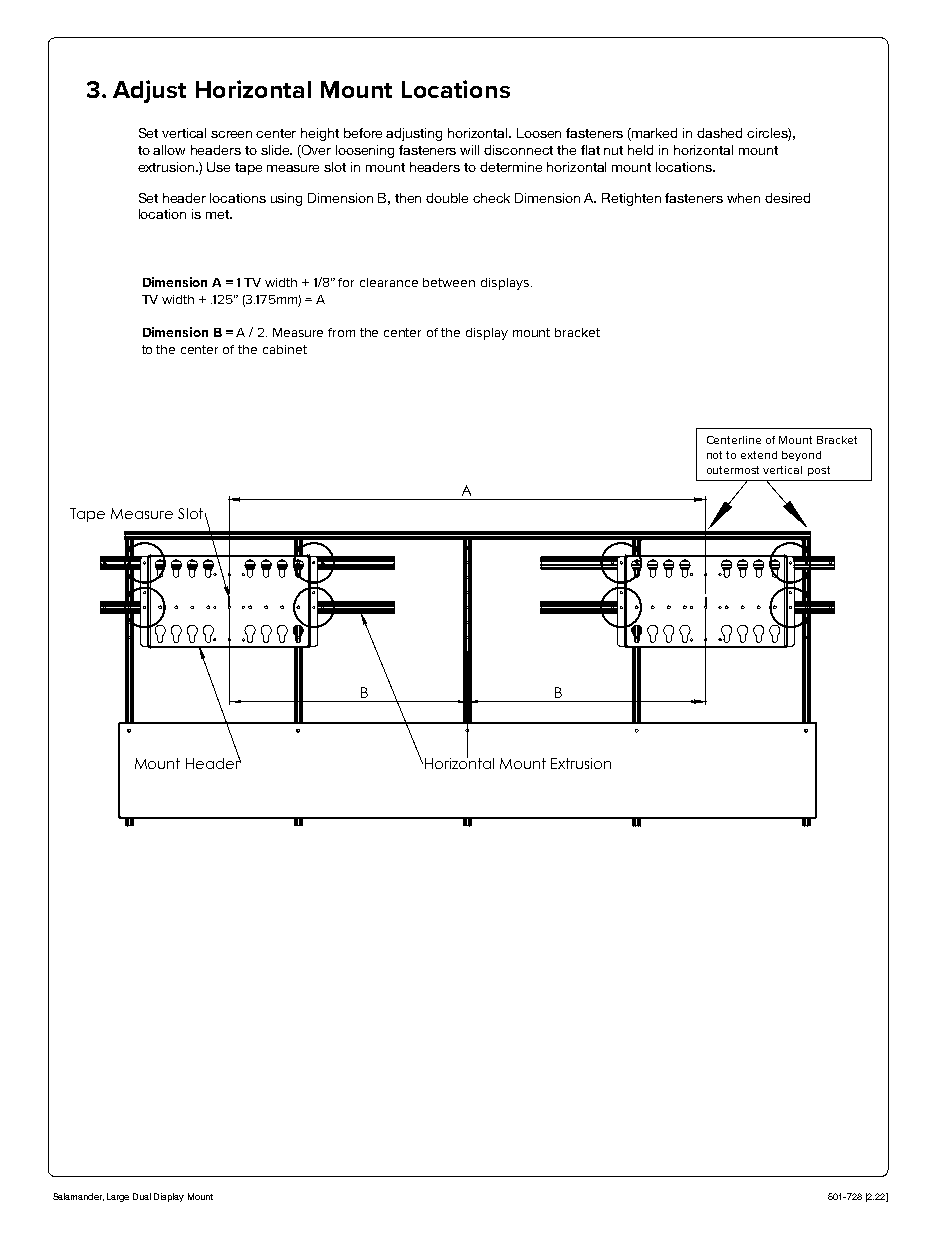 The width and height of the screenshot is (952, 1233). Describe the element at coordinates (719, 133) in the screenshot. I see `dashed` at that location.
